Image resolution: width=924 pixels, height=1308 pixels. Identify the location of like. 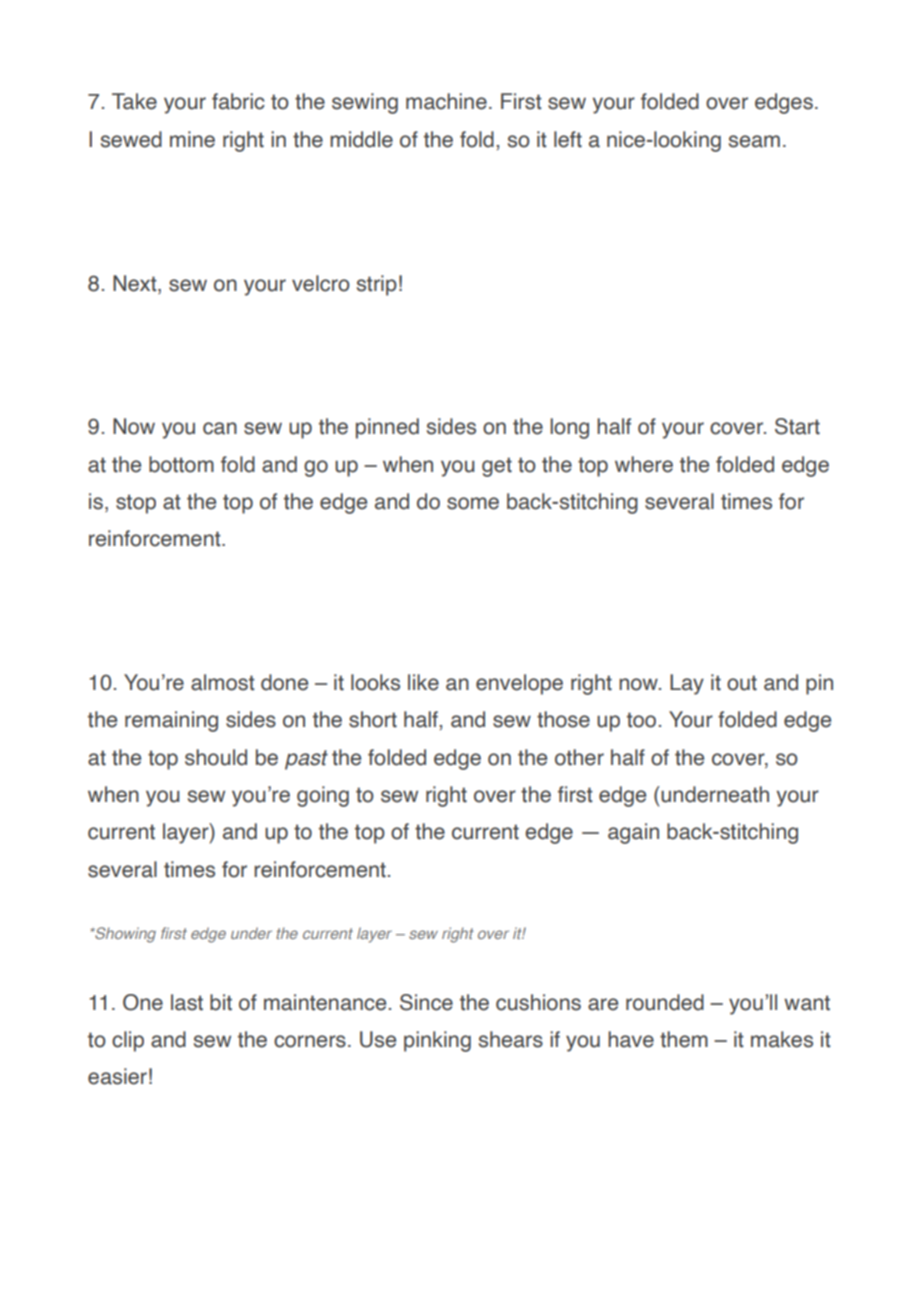
(423, 682).
